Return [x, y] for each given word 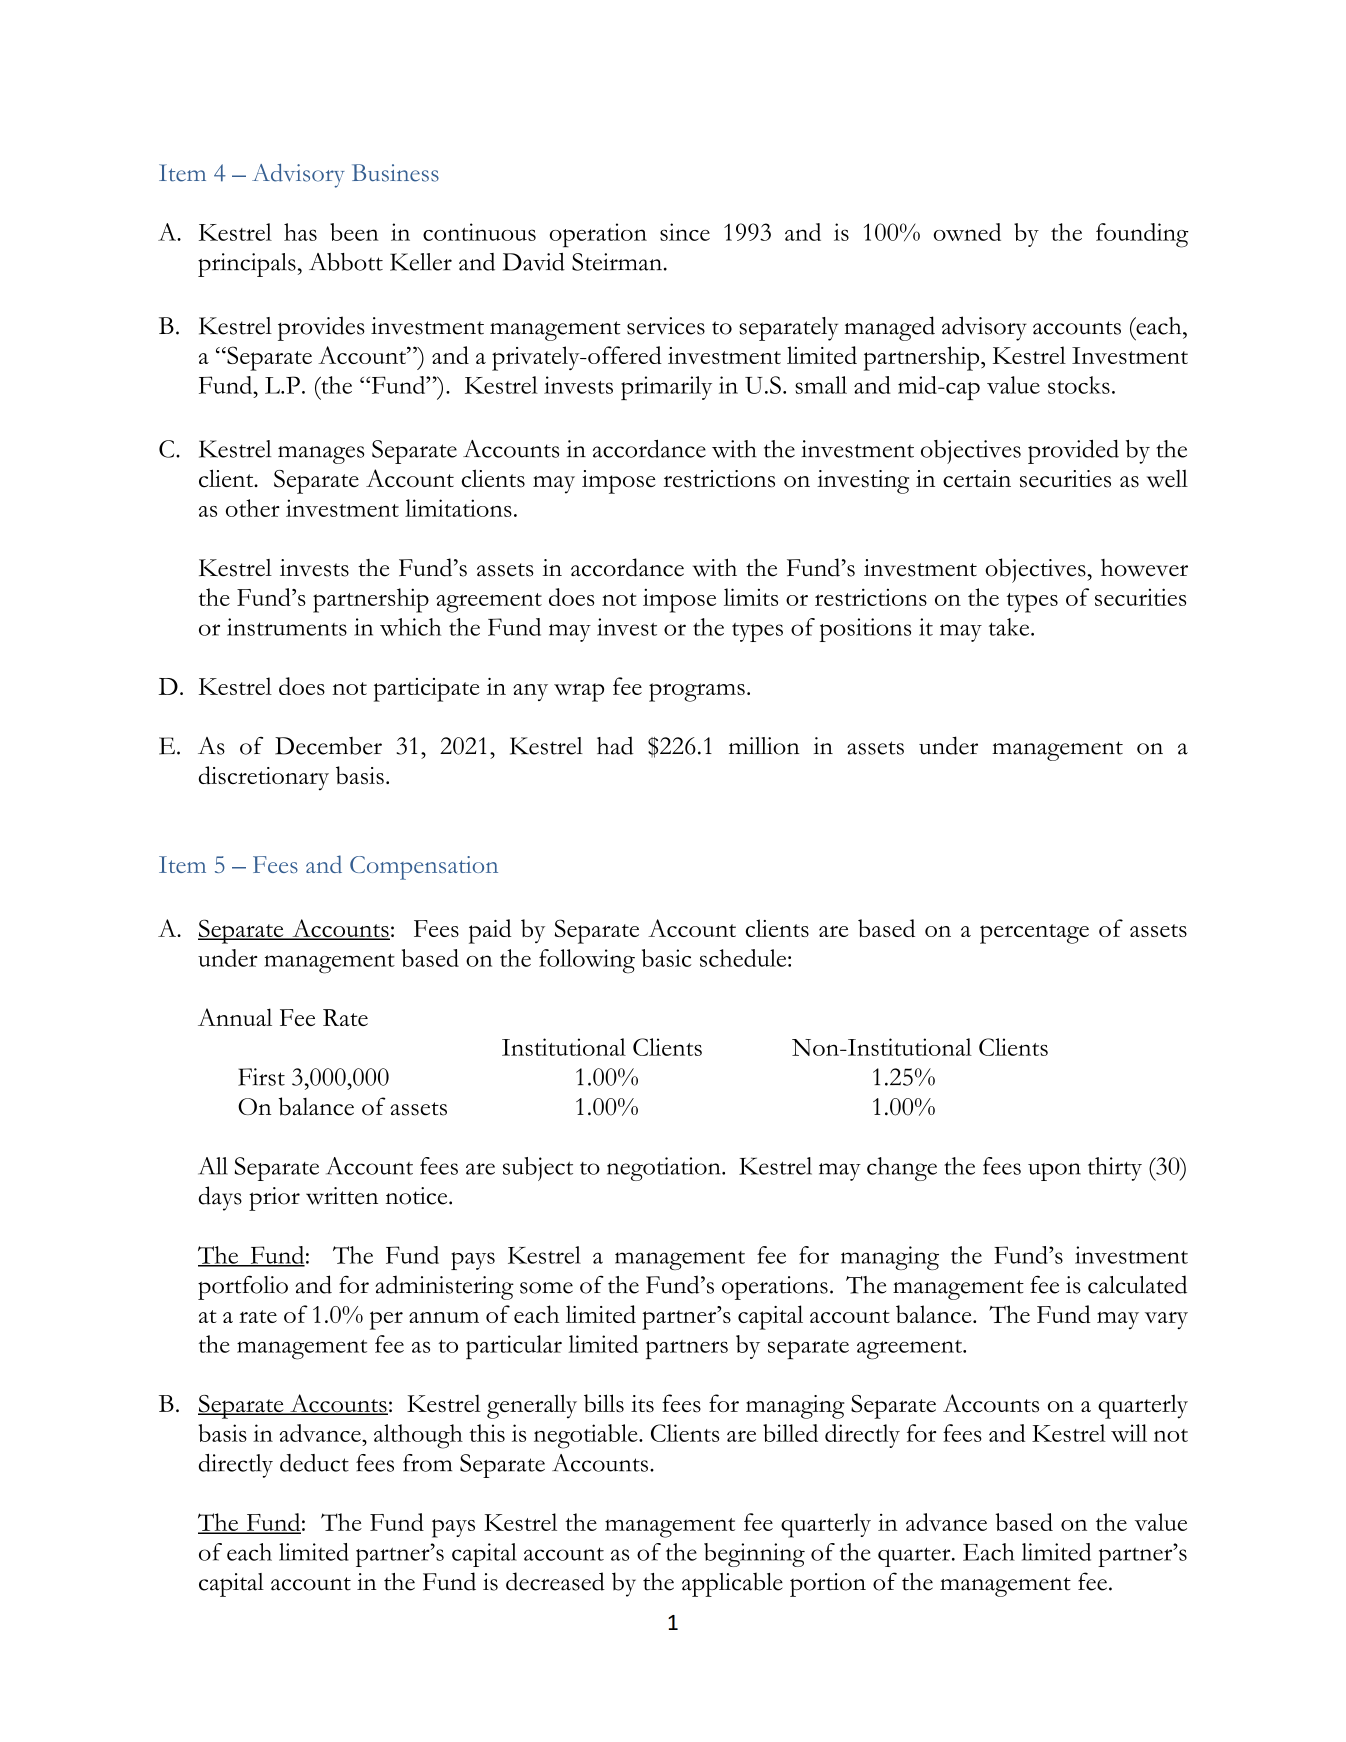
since [685, 232]
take [1010, 627]
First [261, 1077]
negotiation [665, 1169]
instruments [287, 627]
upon [1054, 1172]
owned [967, 232]
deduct [314, 1463]
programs [697, 692]
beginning [754, 1555]
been [354, 232]
